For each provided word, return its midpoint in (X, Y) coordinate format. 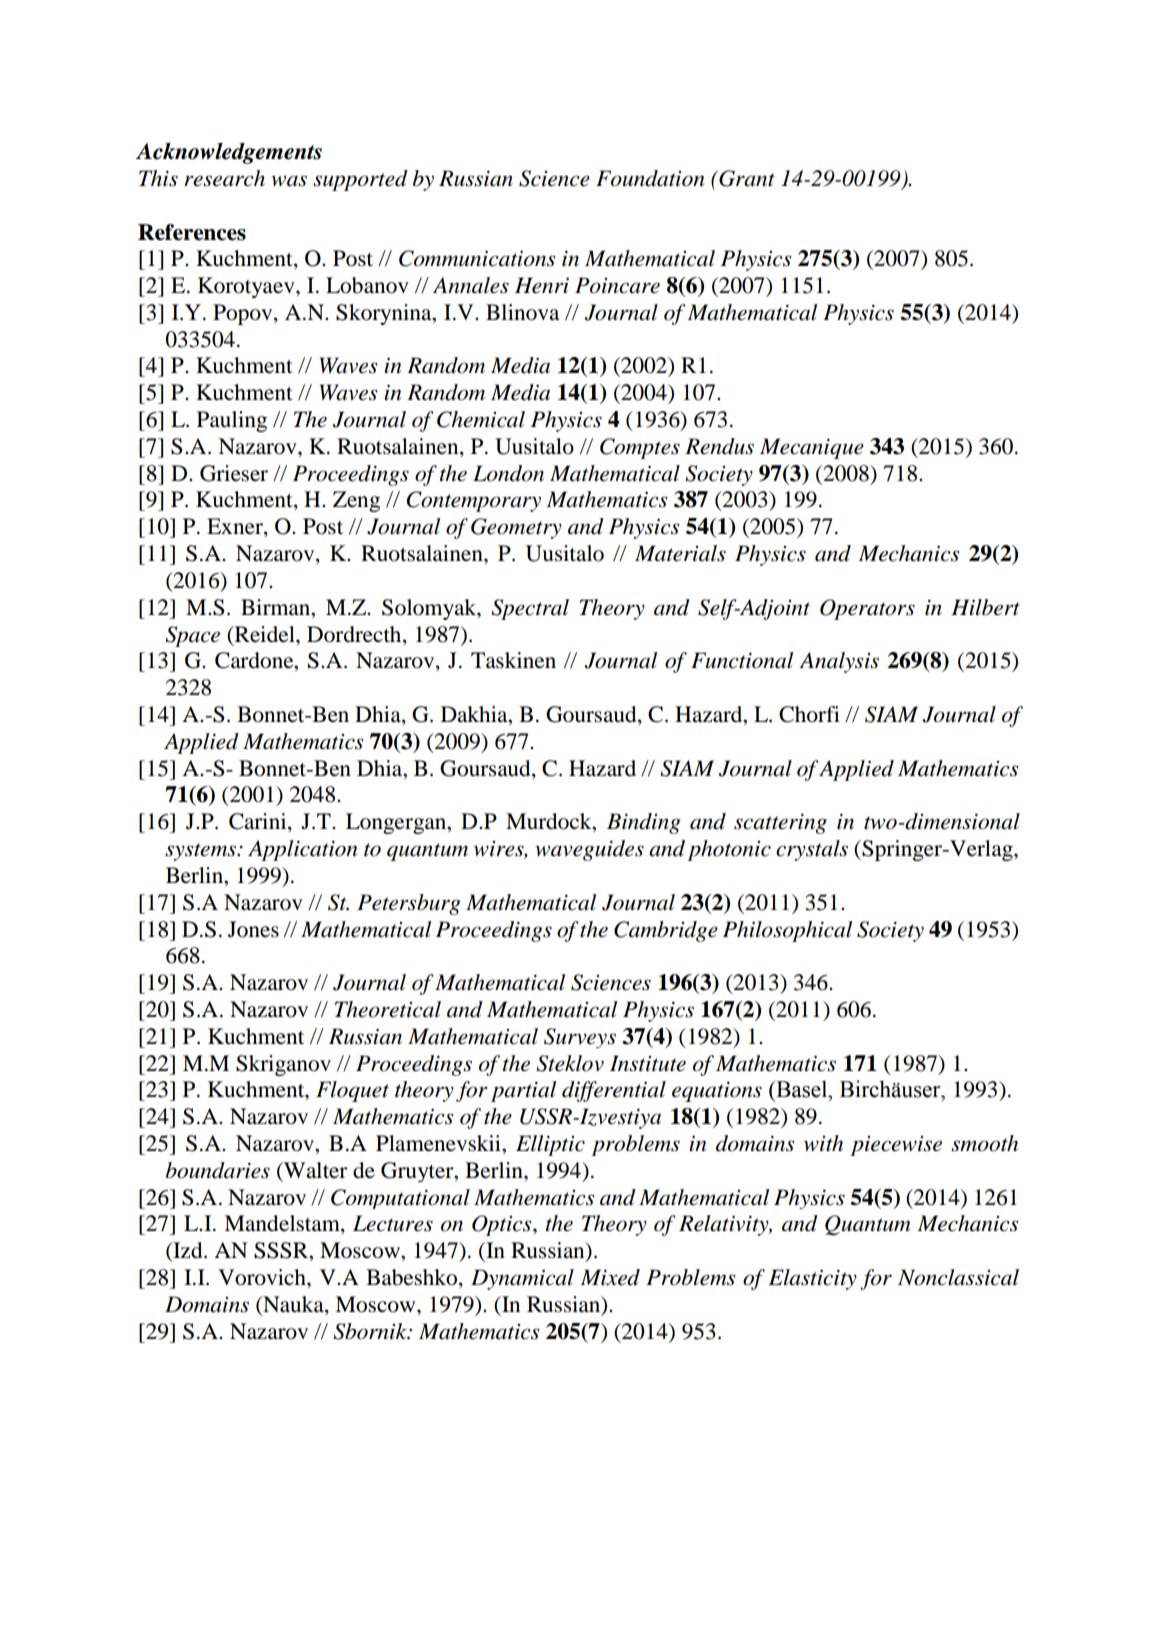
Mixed (610, 1277)
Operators (867, 609)
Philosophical (787, 931)
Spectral (530, 609)
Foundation (650, 178)
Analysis (839, 662)
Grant (746, 178)
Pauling (232, 421)
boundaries (218, 1170)
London (508, 473)
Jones (253, 929)
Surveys (580, 1038)
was (289, 181)
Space (192, 636)
